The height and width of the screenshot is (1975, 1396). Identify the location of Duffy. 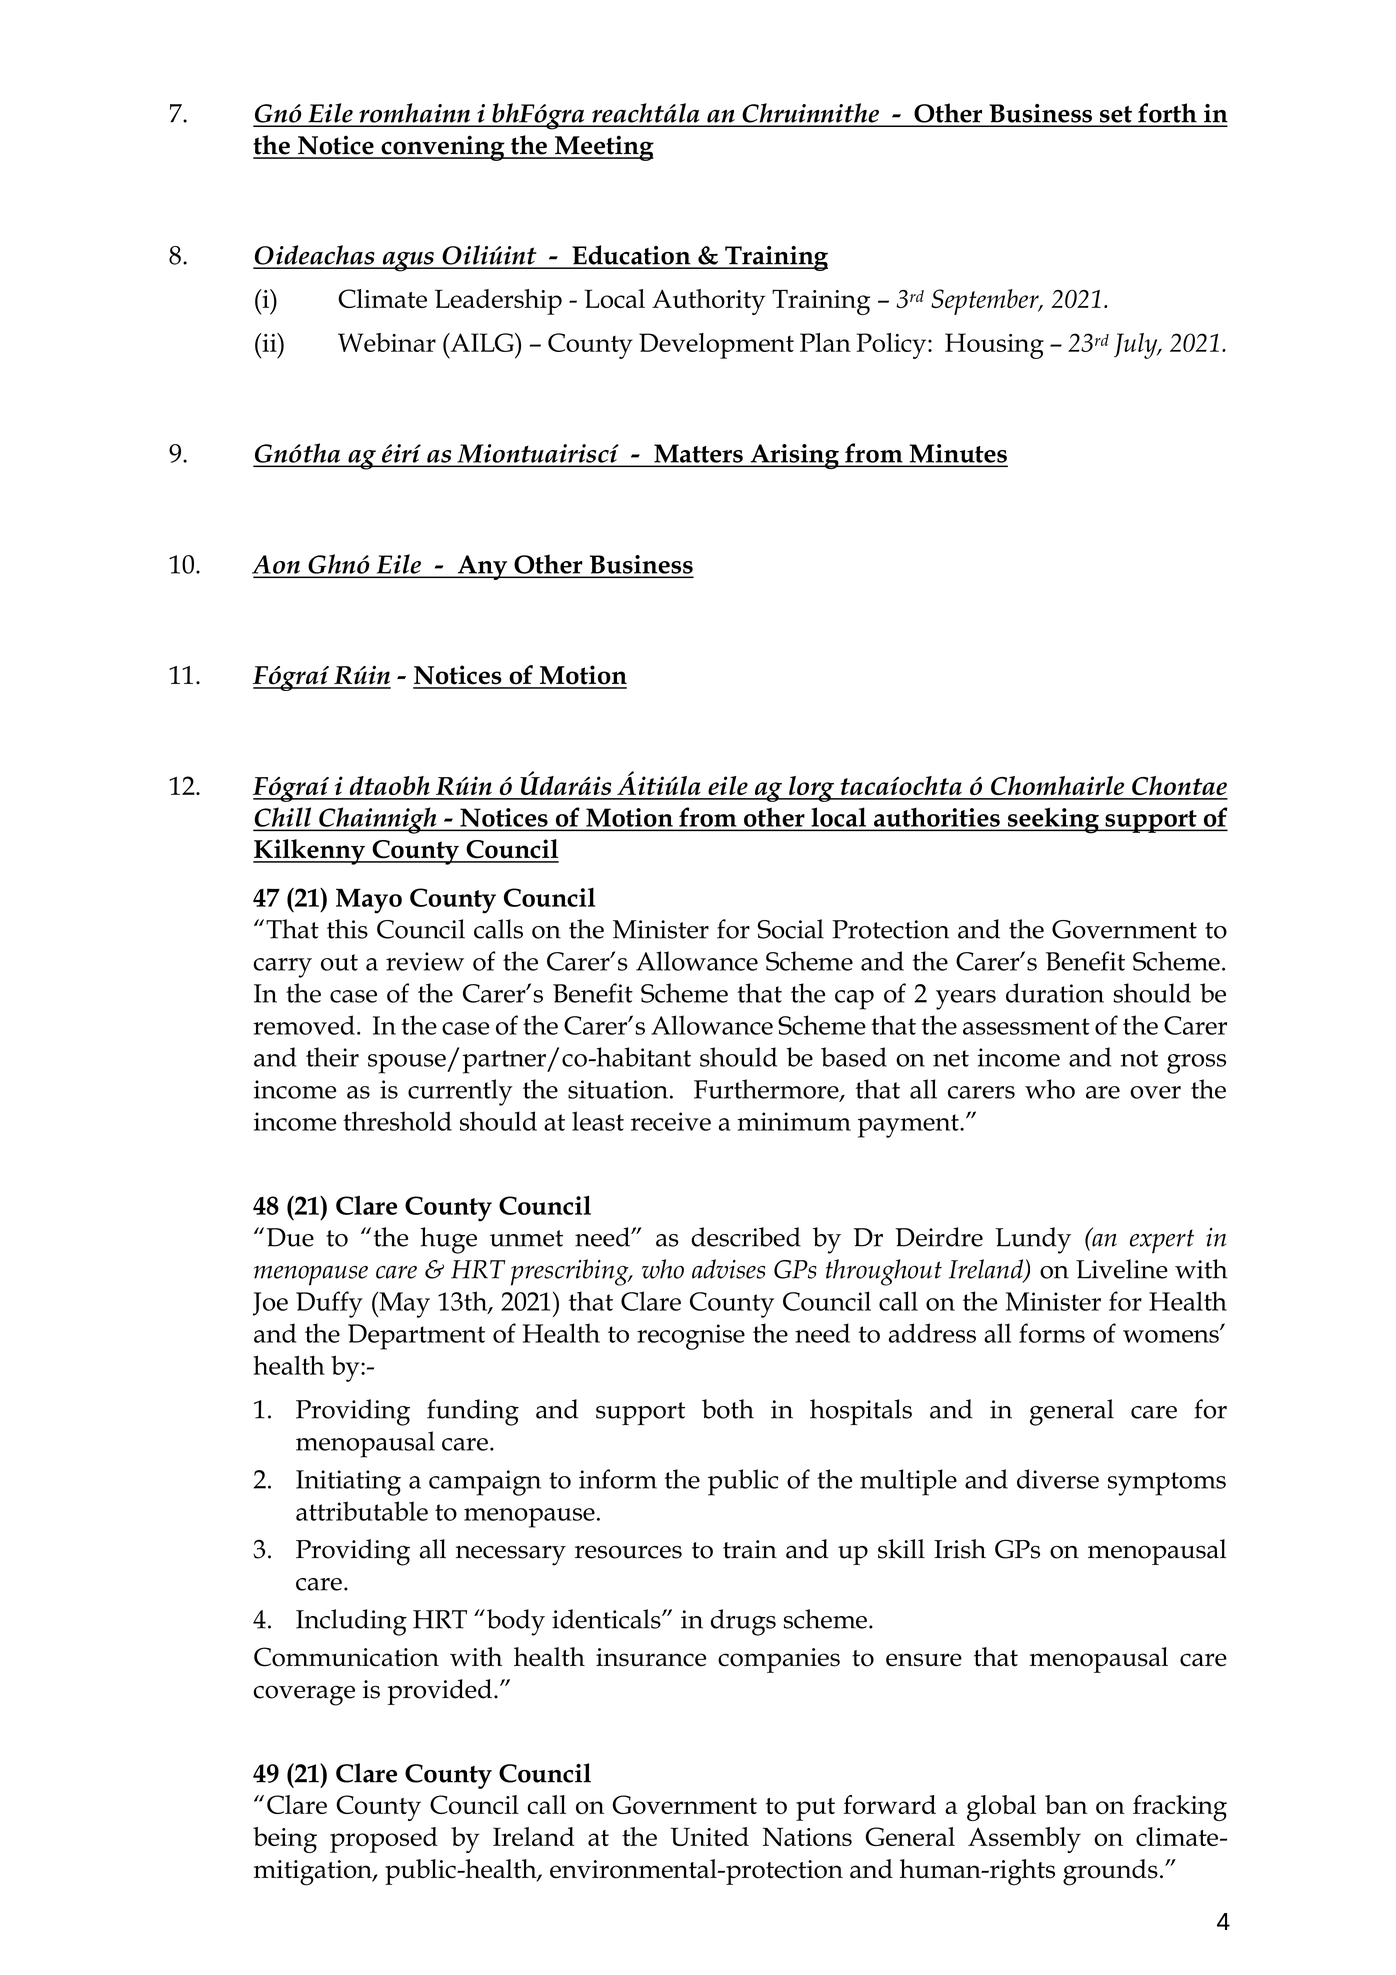
(329, 1304).
